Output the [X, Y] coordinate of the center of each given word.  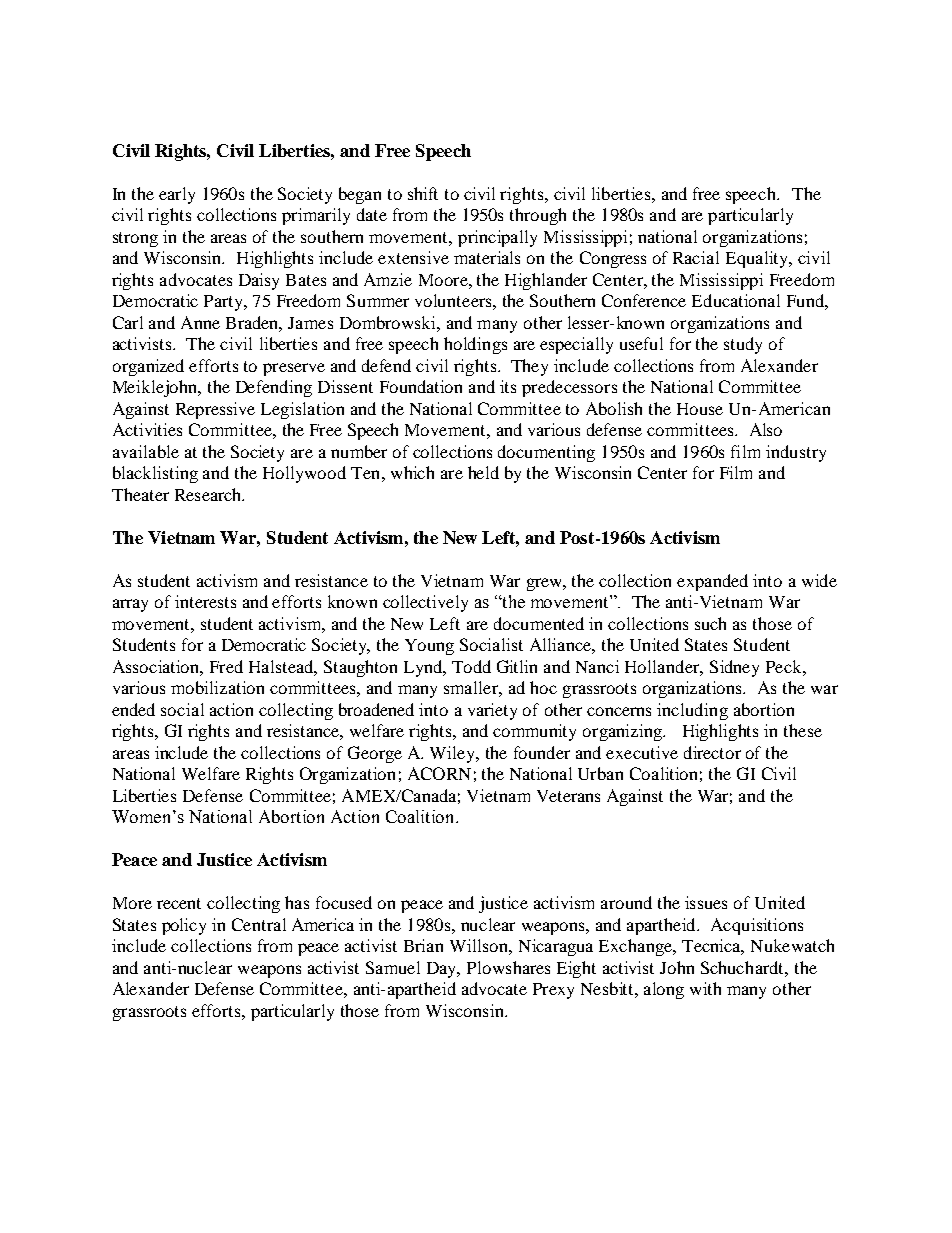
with [705, 988]
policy [184, 926]
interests [205, 601]
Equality [758, 259]
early [177, 195]
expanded [712, 582]
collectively [425, 603]
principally [497, 238]
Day [443, 970]
